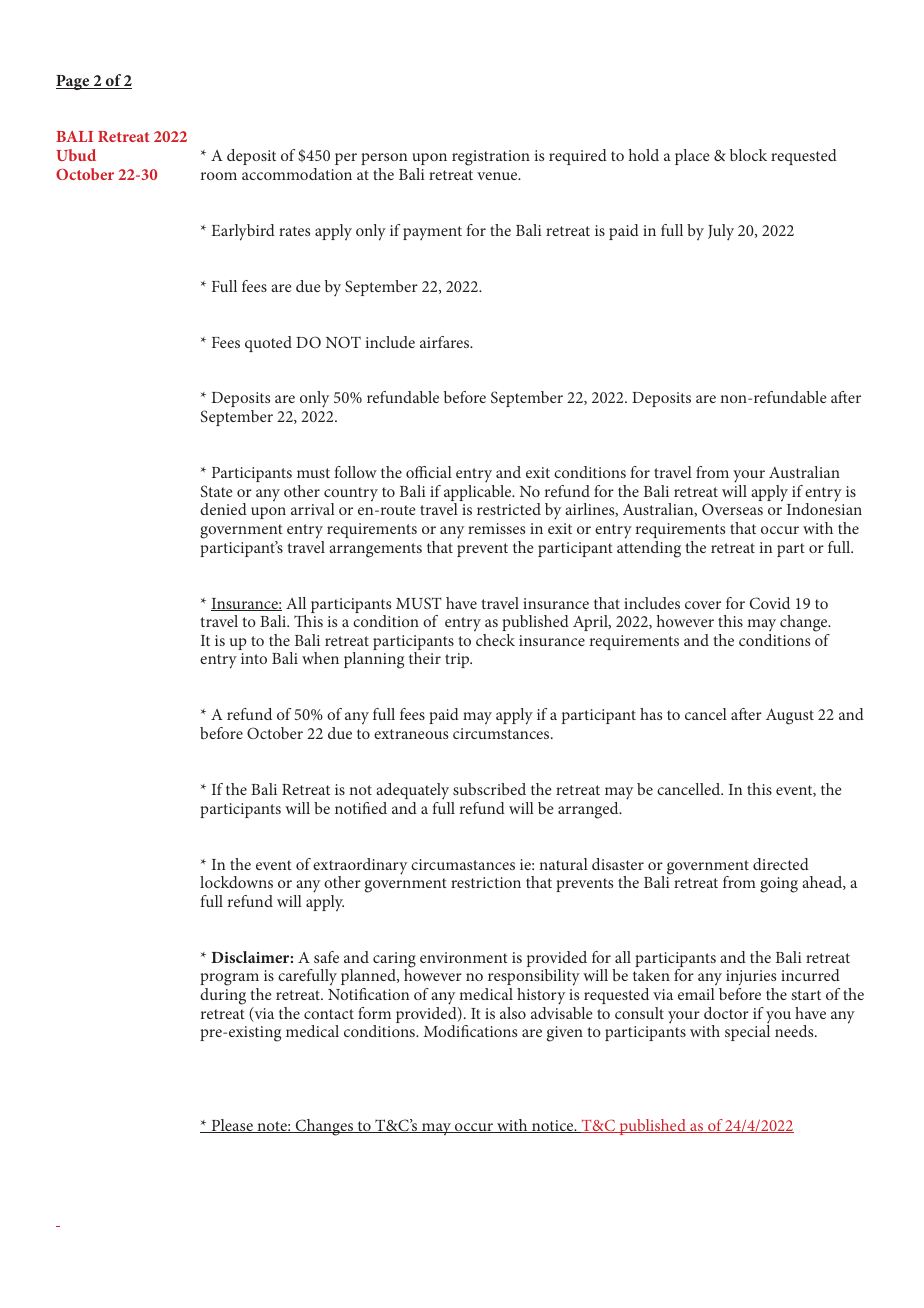  What do you see at coordinates (232, 1126) in the screenshot?
I see `Please` at bounding box center [232, 1126].
